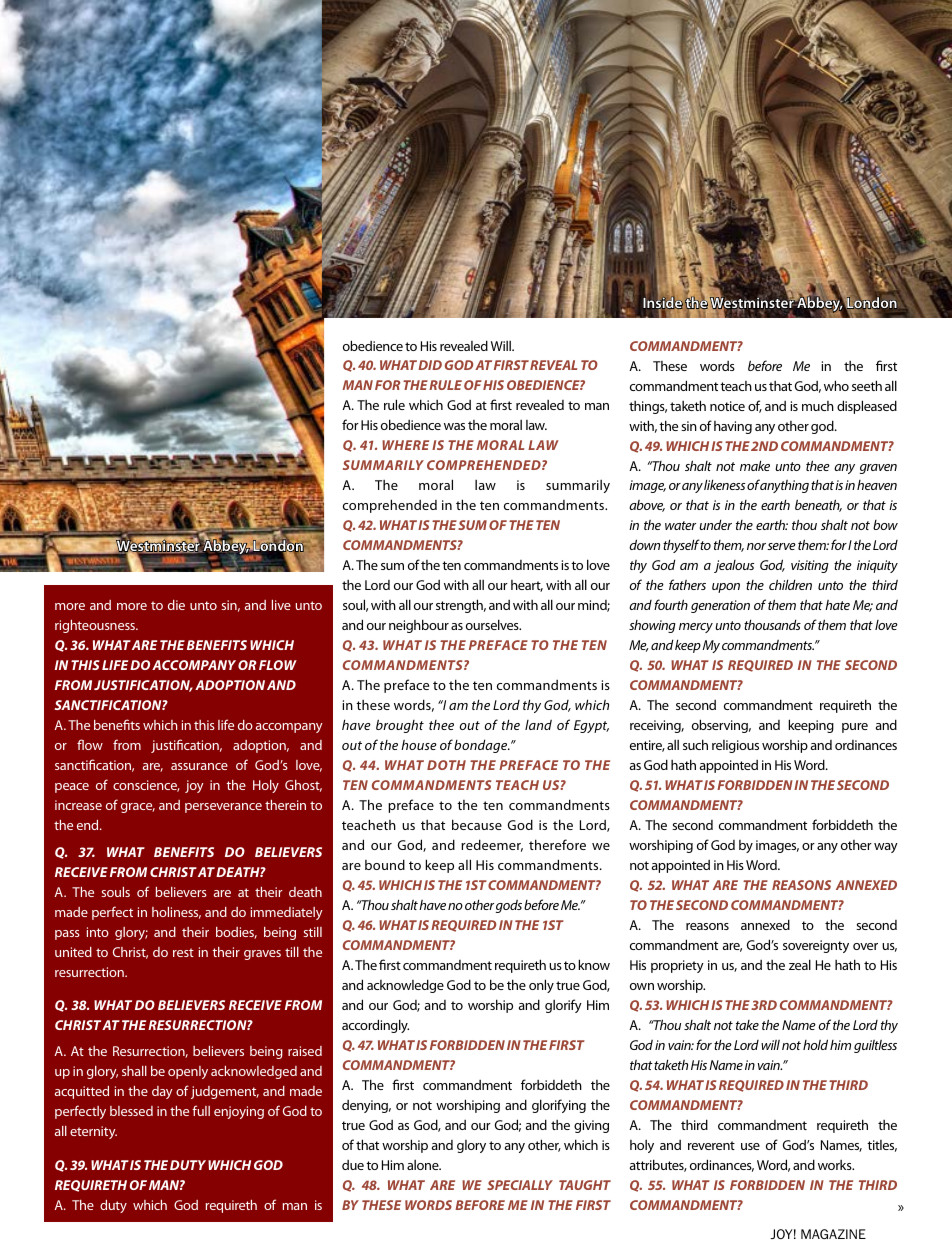  Describe the element at coordinates (93, 1132) in the screenshot. I see `eternity` at that location.
